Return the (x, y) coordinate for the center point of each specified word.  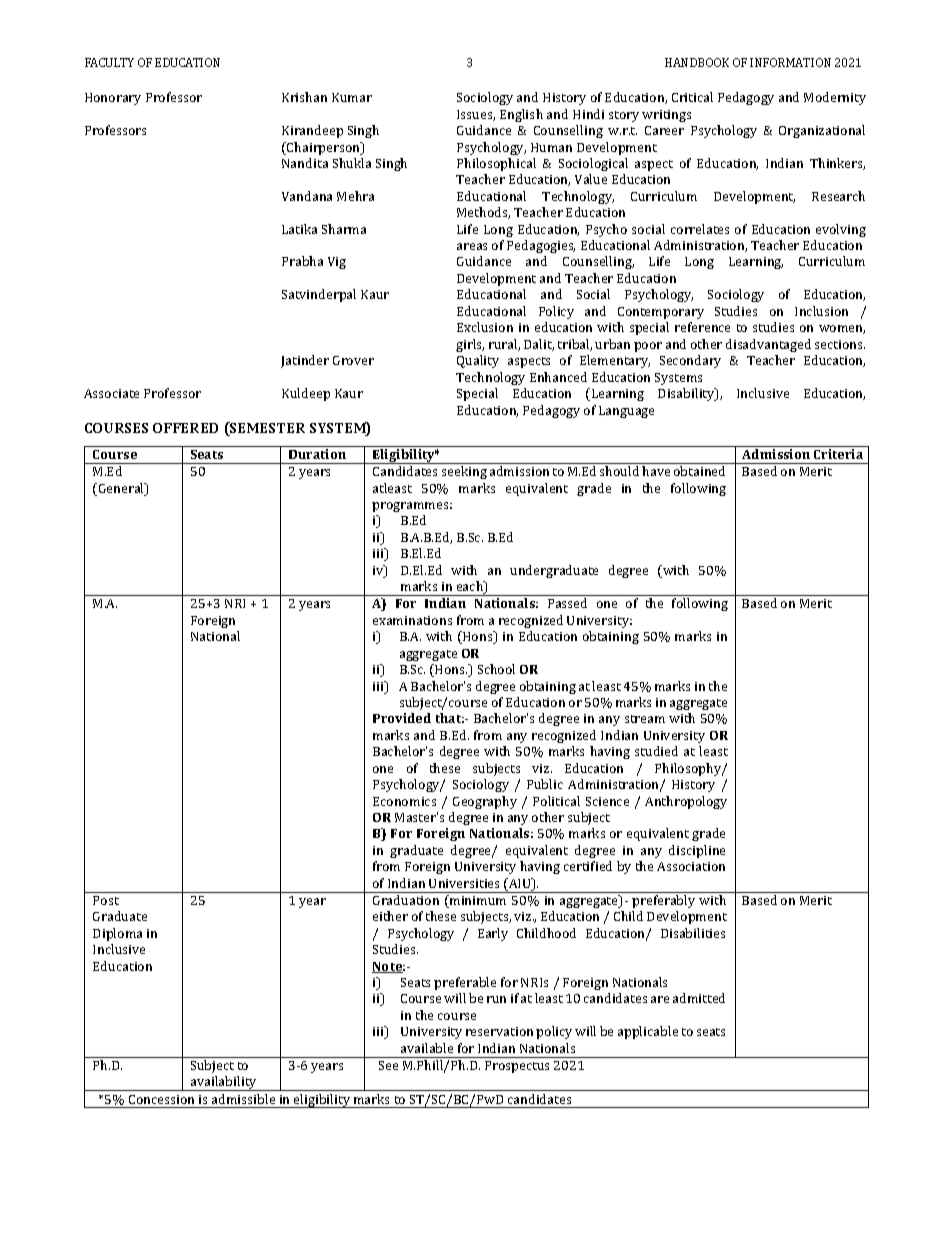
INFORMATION (790, 62)
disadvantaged (768, 345)
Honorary (113, 99)
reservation (499, 1031)
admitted (699, 998)
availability (224, 1083)
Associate (111, 393)
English (521, 115)
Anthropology (686, 802)
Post (106, 900)
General (123, 489)
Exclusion (485, 327)
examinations (412, 620)
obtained (699, 471)
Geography (485, 802)
